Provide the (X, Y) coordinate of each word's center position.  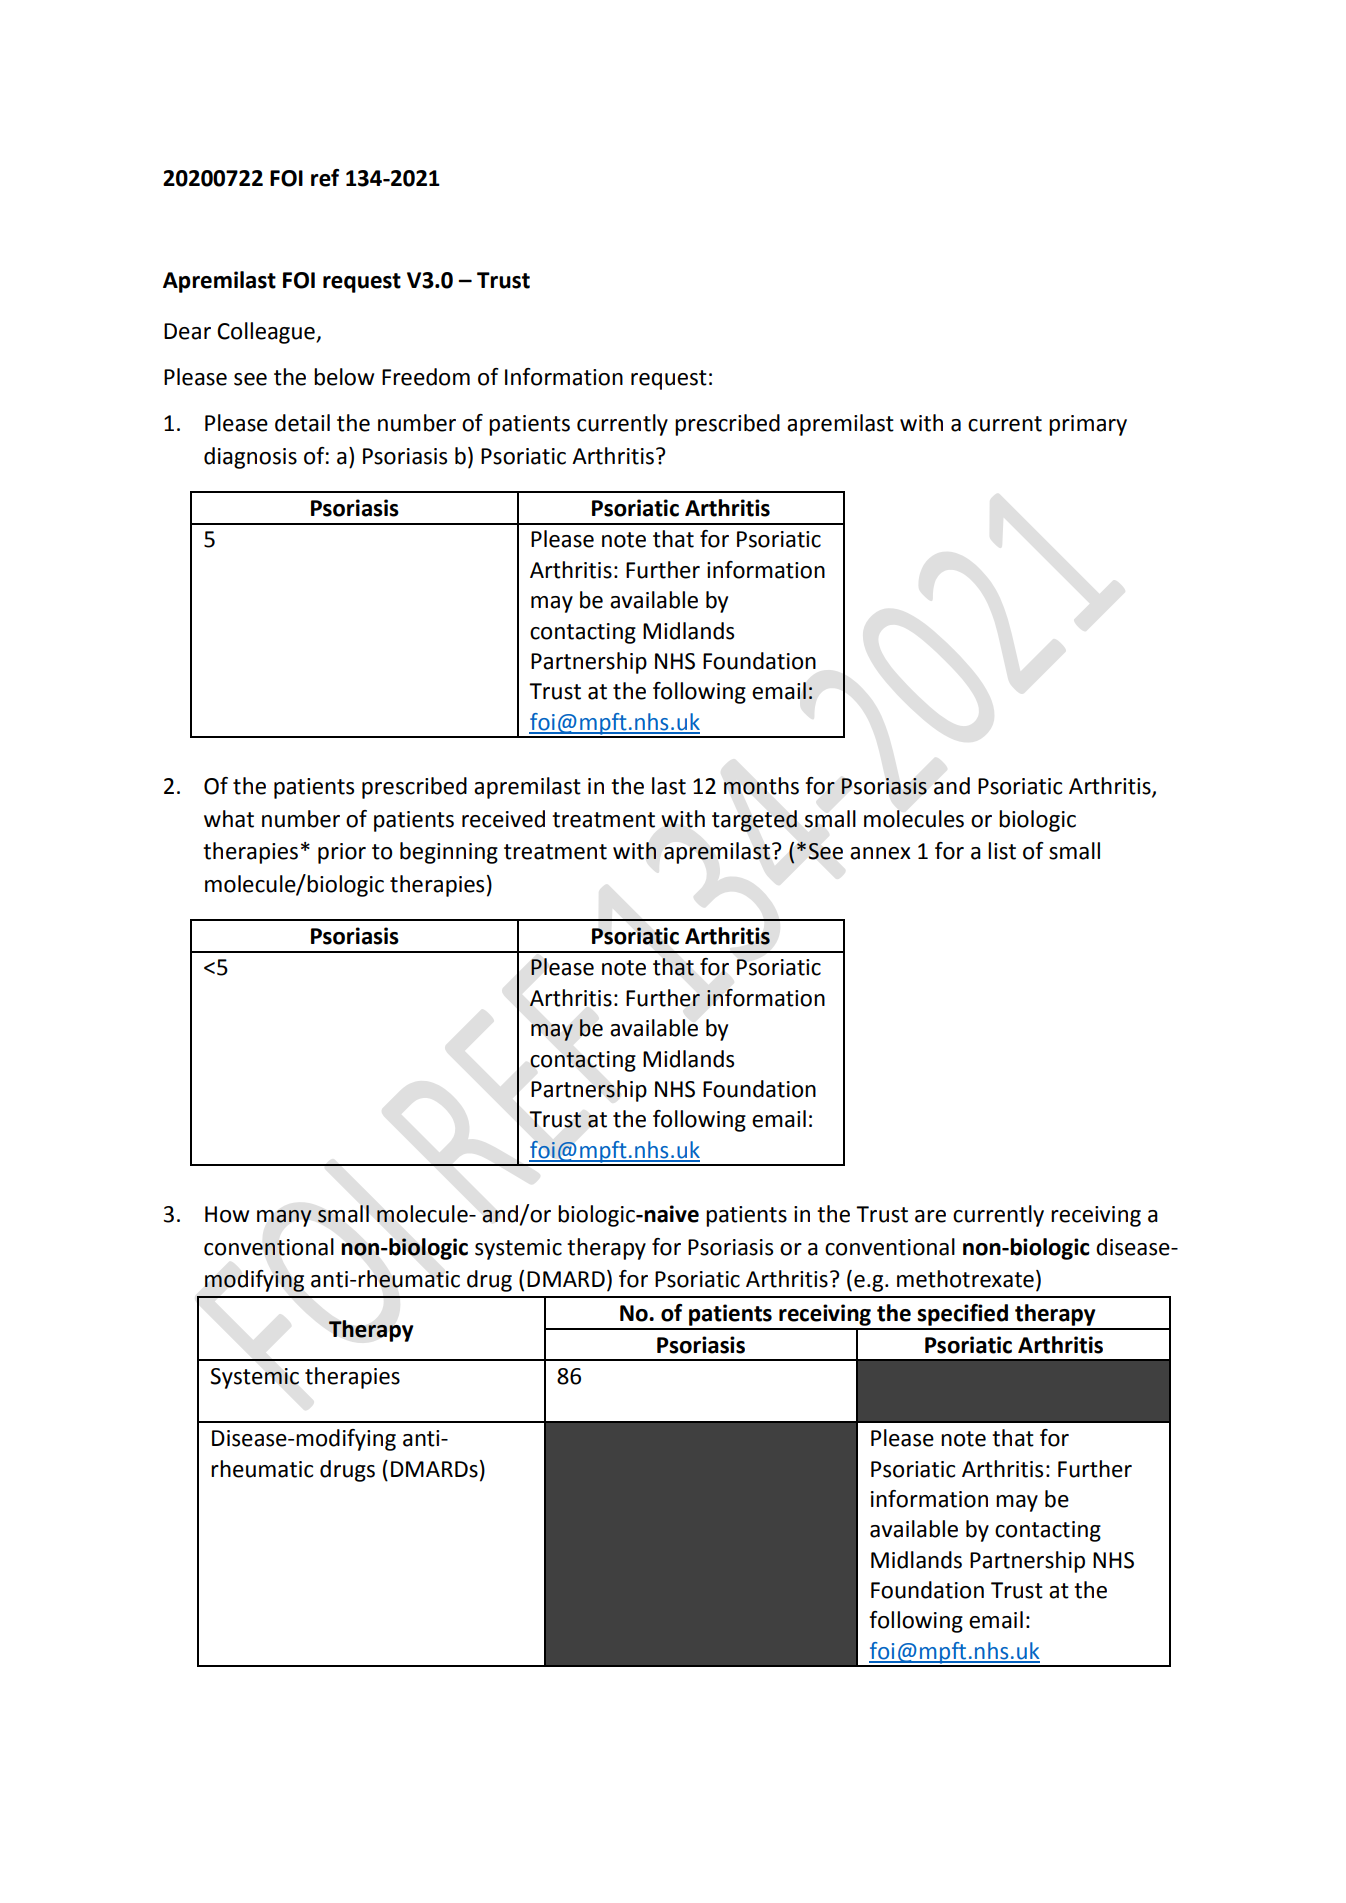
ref (325, 178)
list (1002, 851)
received (503, 819)
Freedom (426, 377)
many (284, 1218)
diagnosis (250, 458)
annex (880, 853)
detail (302, 423)
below (344, 377)
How (227, 1214)
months (761, 786)
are (930, 1216)
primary (1088, 425)
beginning (449, 853)
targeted (754, 821)
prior (342, 853)
